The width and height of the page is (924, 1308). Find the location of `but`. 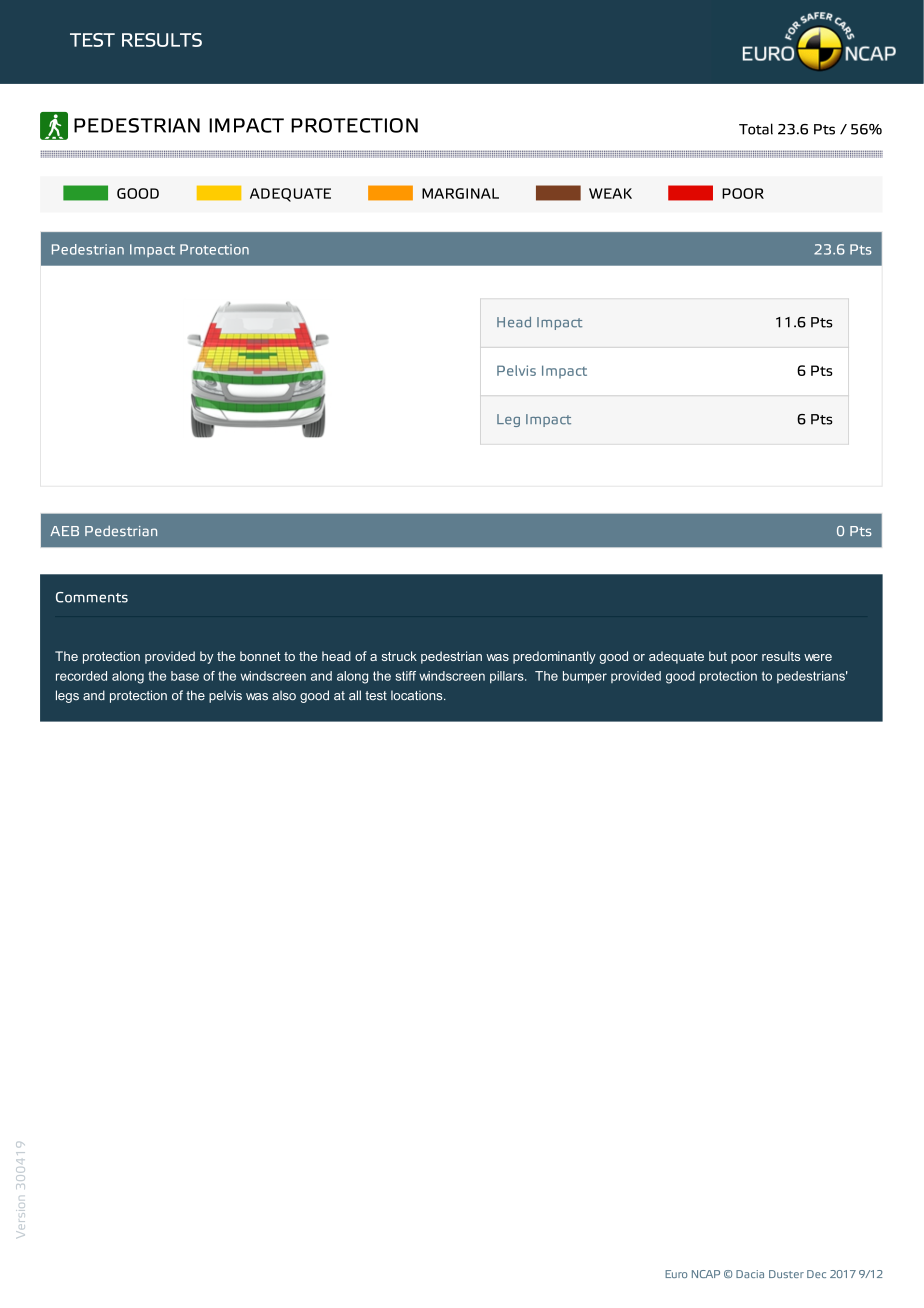

but is located at coordinates (718, 656).
